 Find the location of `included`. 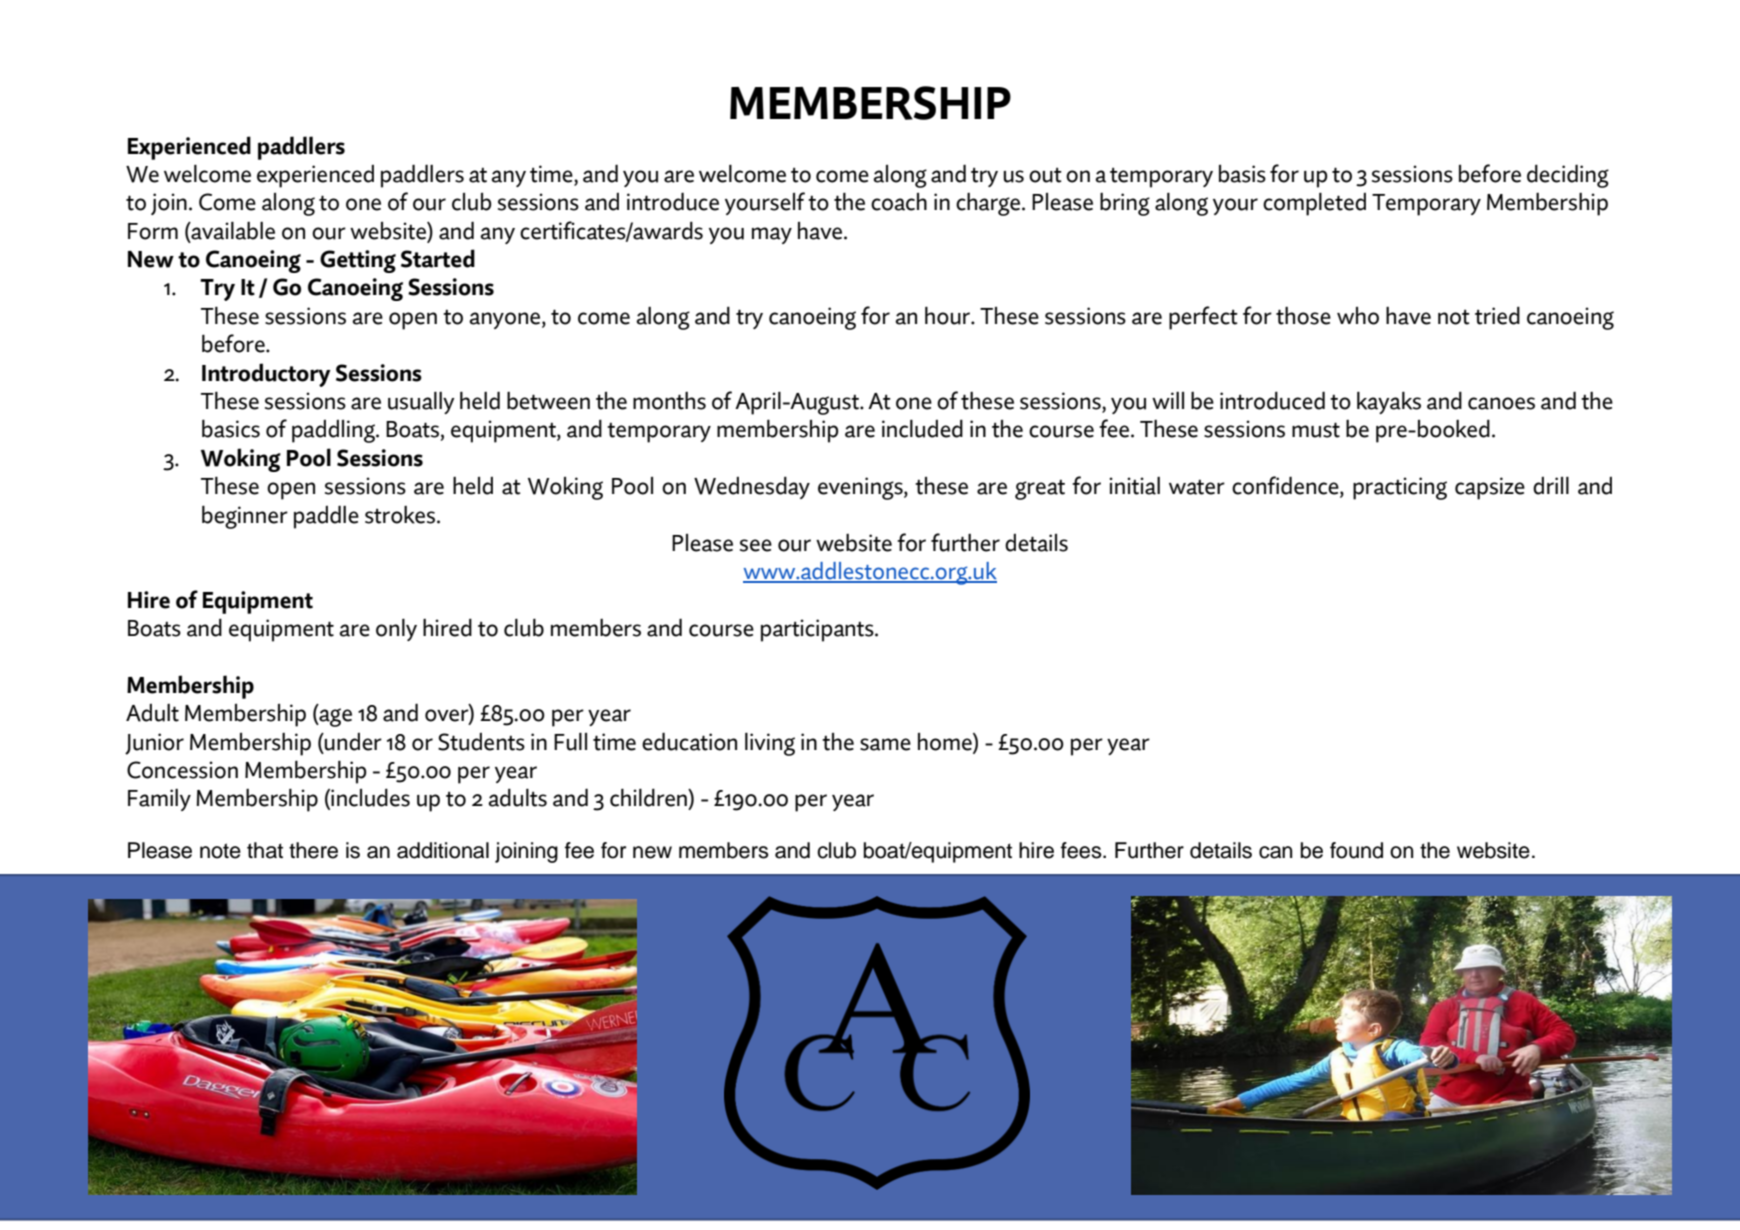

included is located at coordinates (922, 428).
